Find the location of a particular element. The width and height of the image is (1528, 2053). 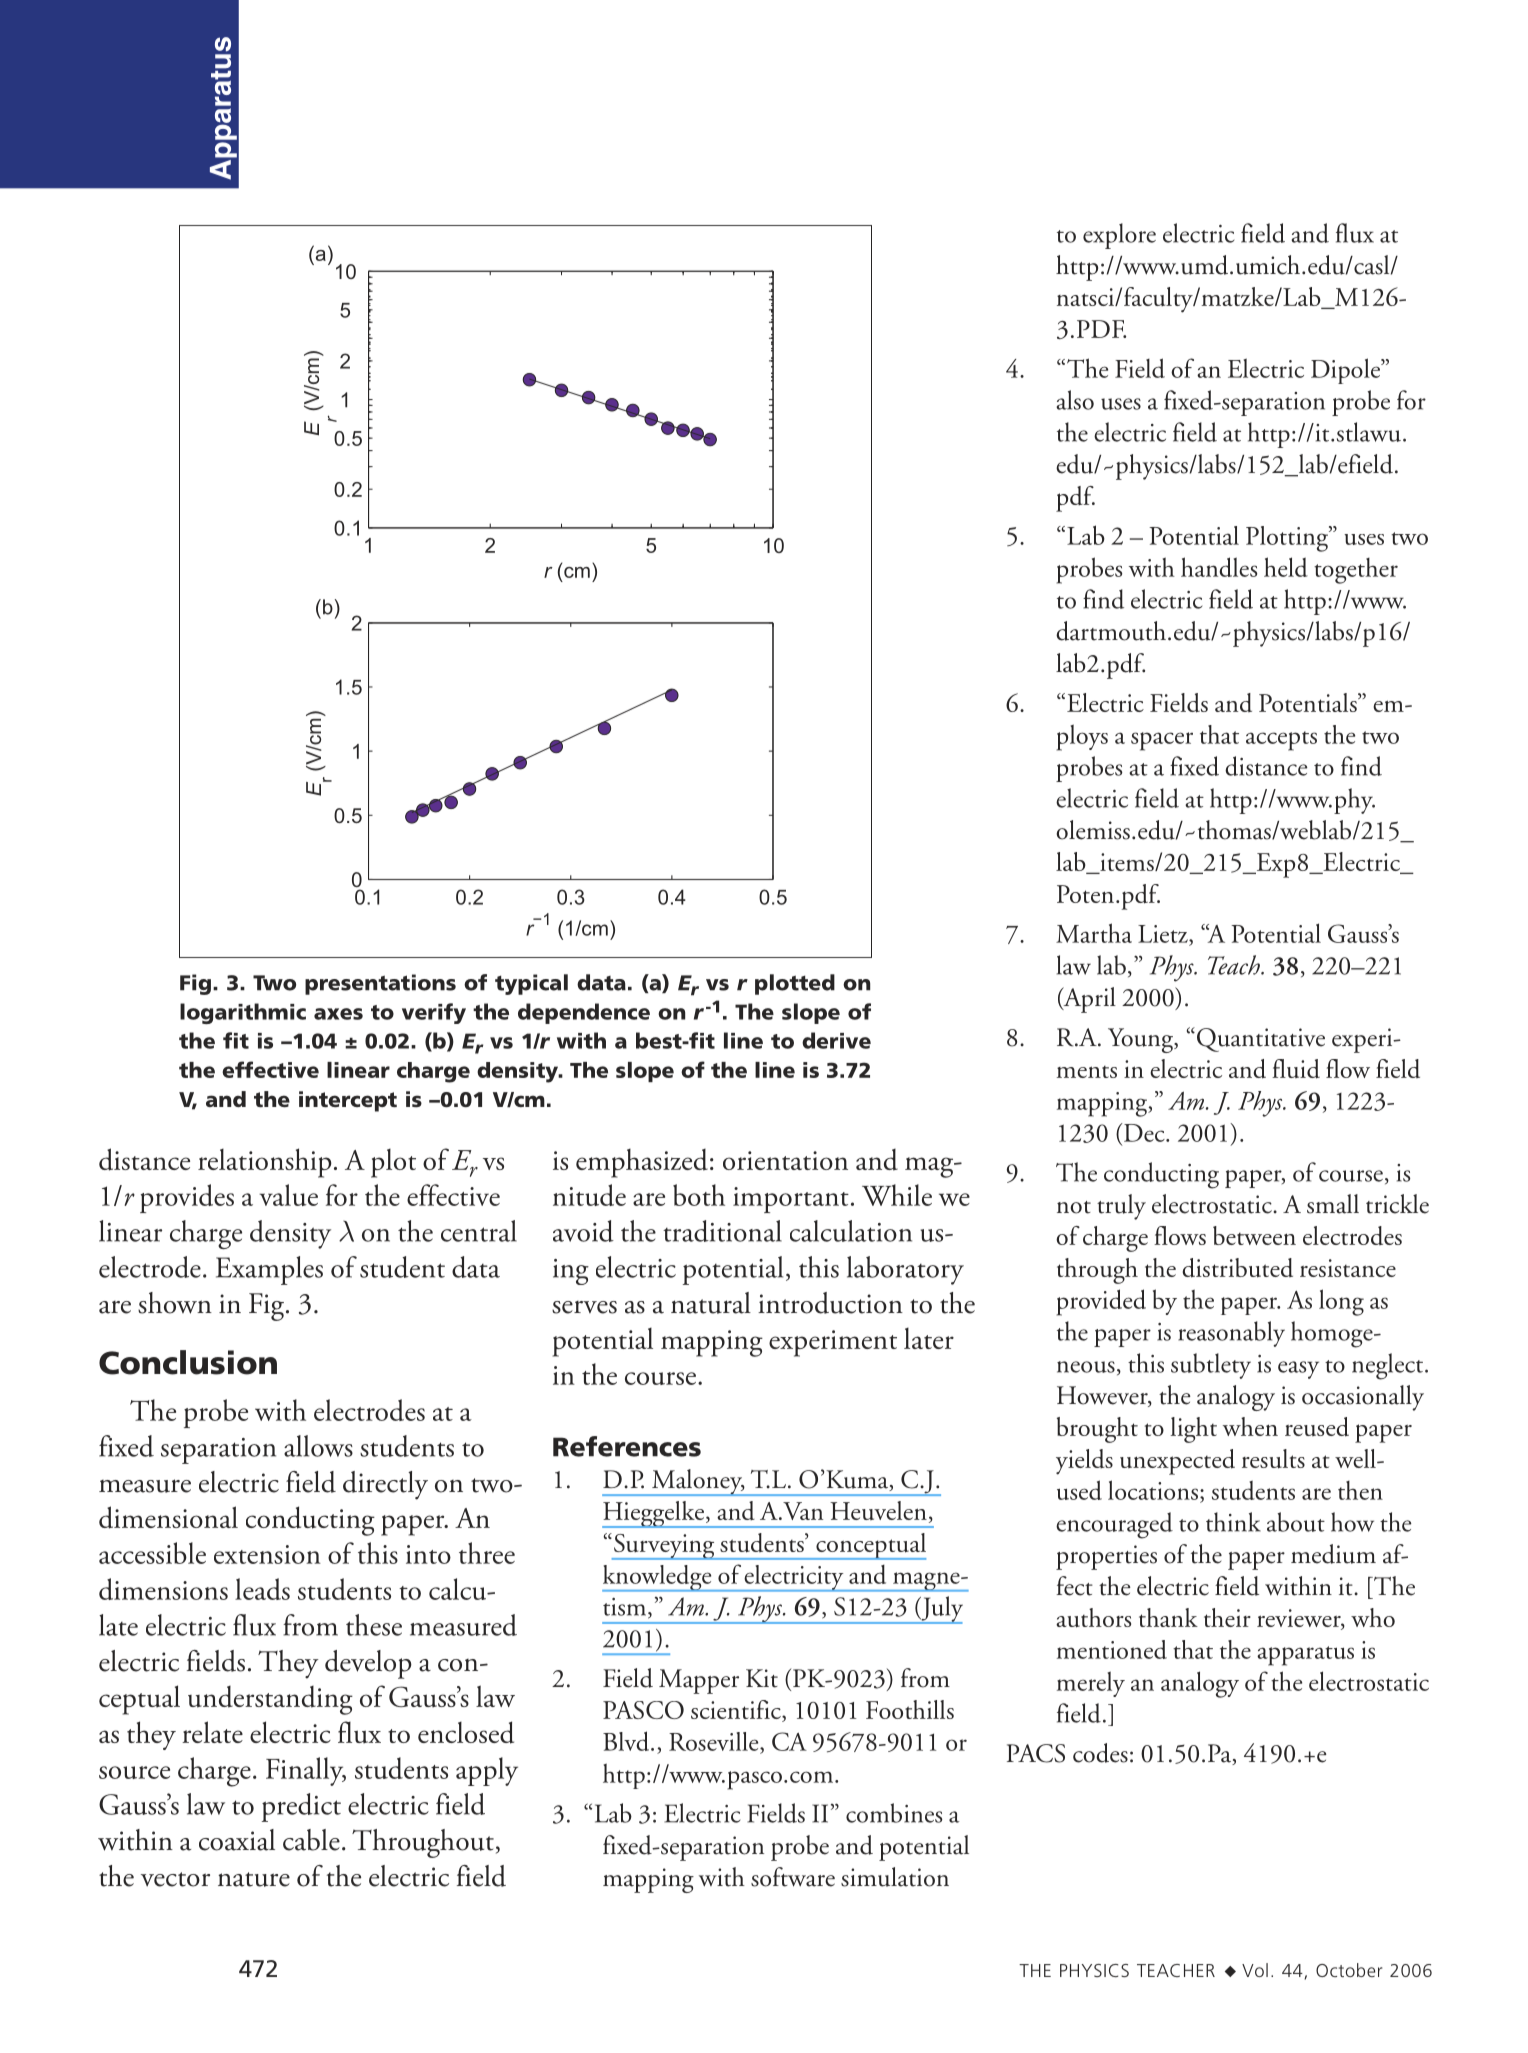

nature is located at coordinates (254, 1879).
